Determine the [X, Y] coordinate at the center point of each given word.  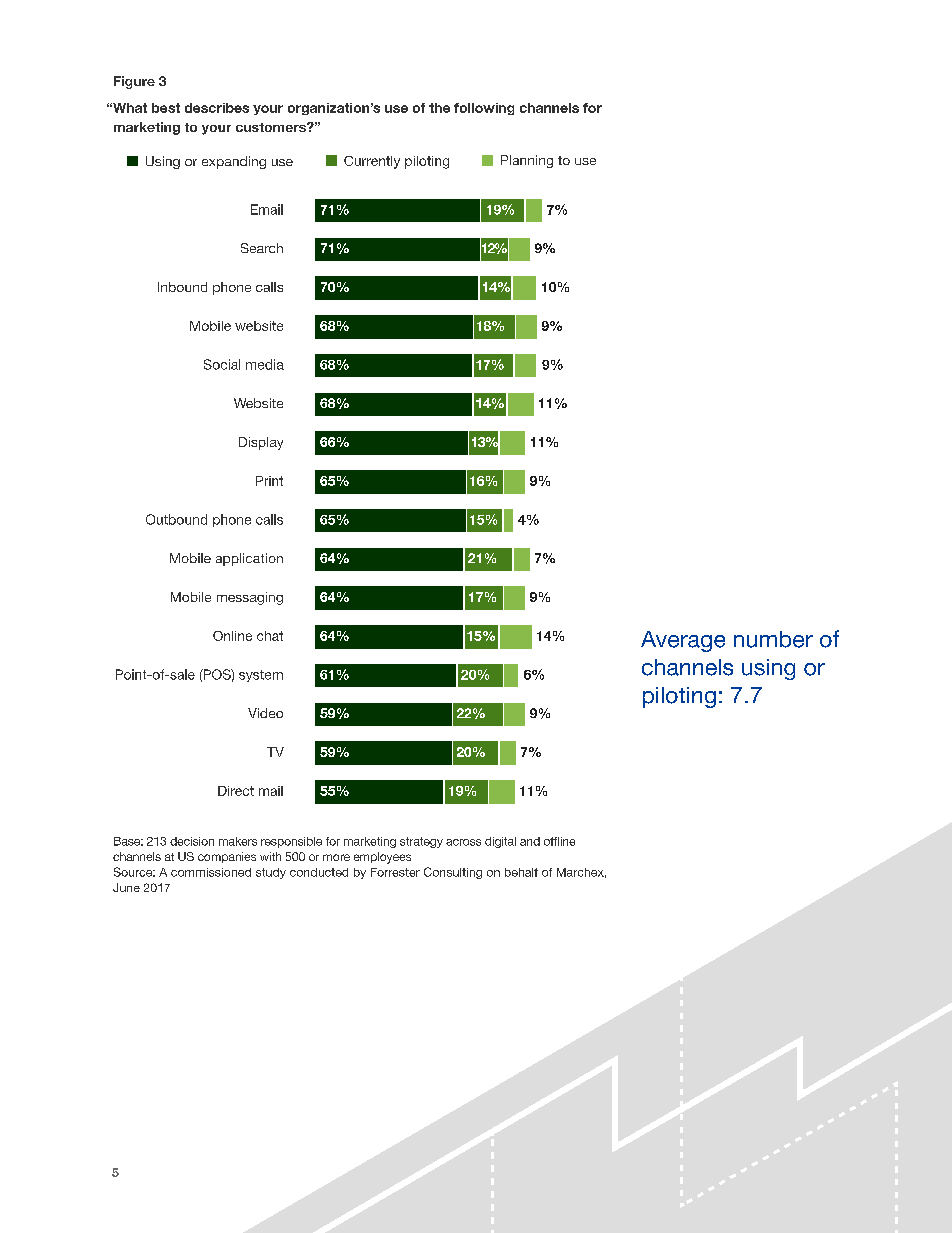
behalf [521, 872]
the [439, 108]
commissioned [211, 872]
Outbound [176, 519]
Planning [527, 161]
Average [683, 641]
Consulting [453, 873]
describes [217, 108]
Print [269, 481]
